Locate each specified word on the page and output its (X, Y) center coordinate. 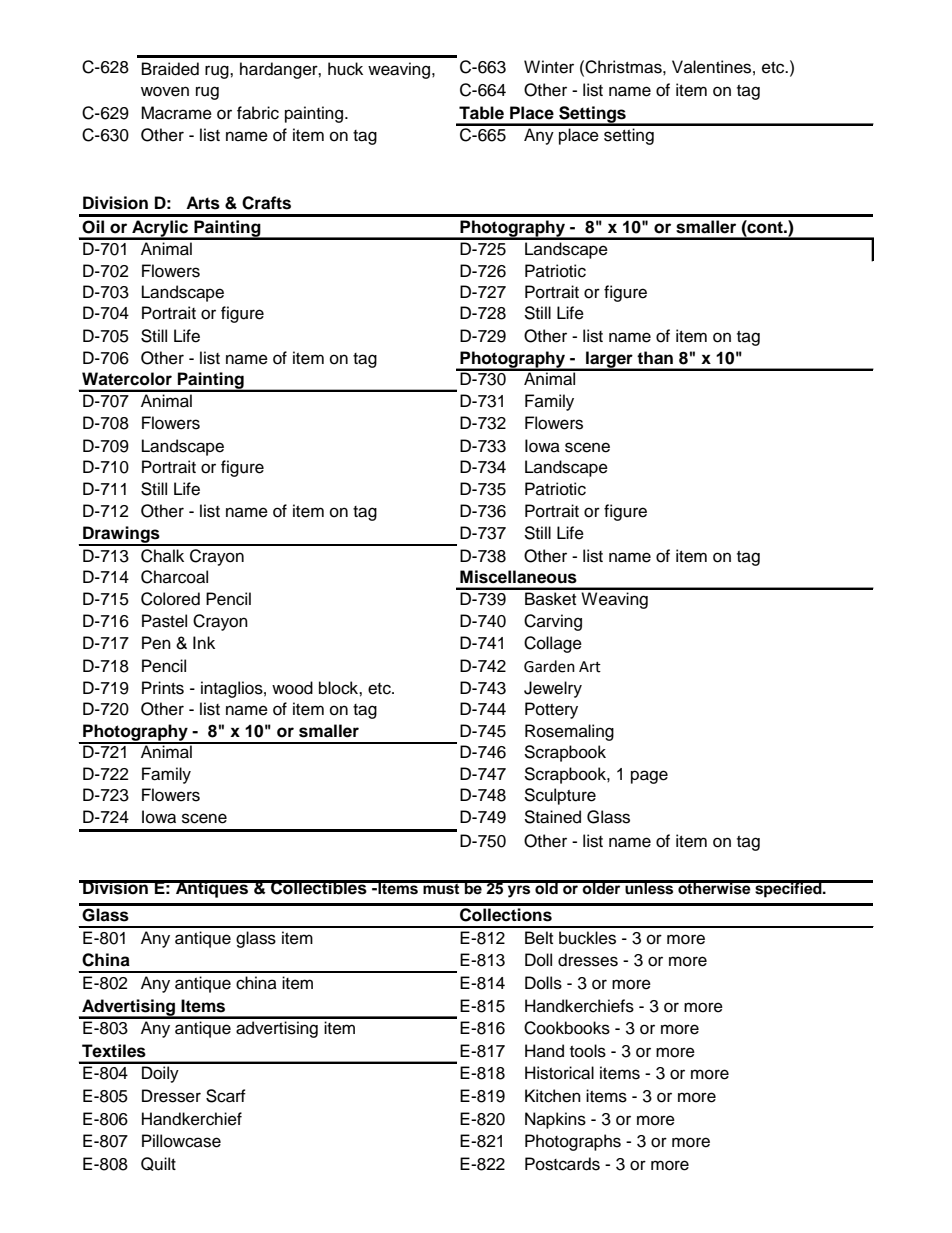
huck (345, 69)
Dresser (171, 1096)
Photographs (573, 1142)
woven (165, 91)
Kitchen (553, 1096)
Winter (549, 67)
